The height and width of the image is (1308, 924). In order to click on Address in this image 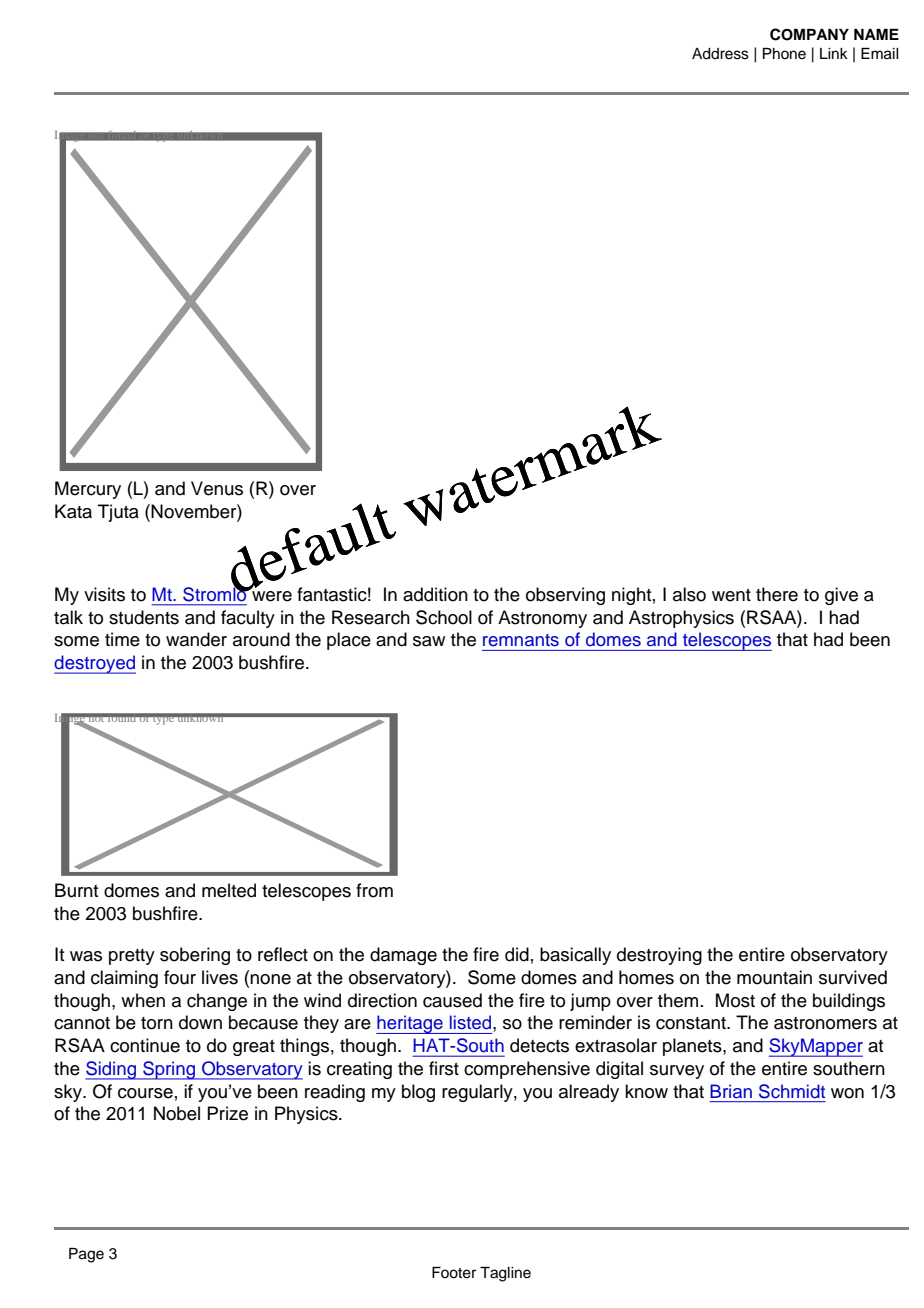, I will do `click(720, 54)`.
